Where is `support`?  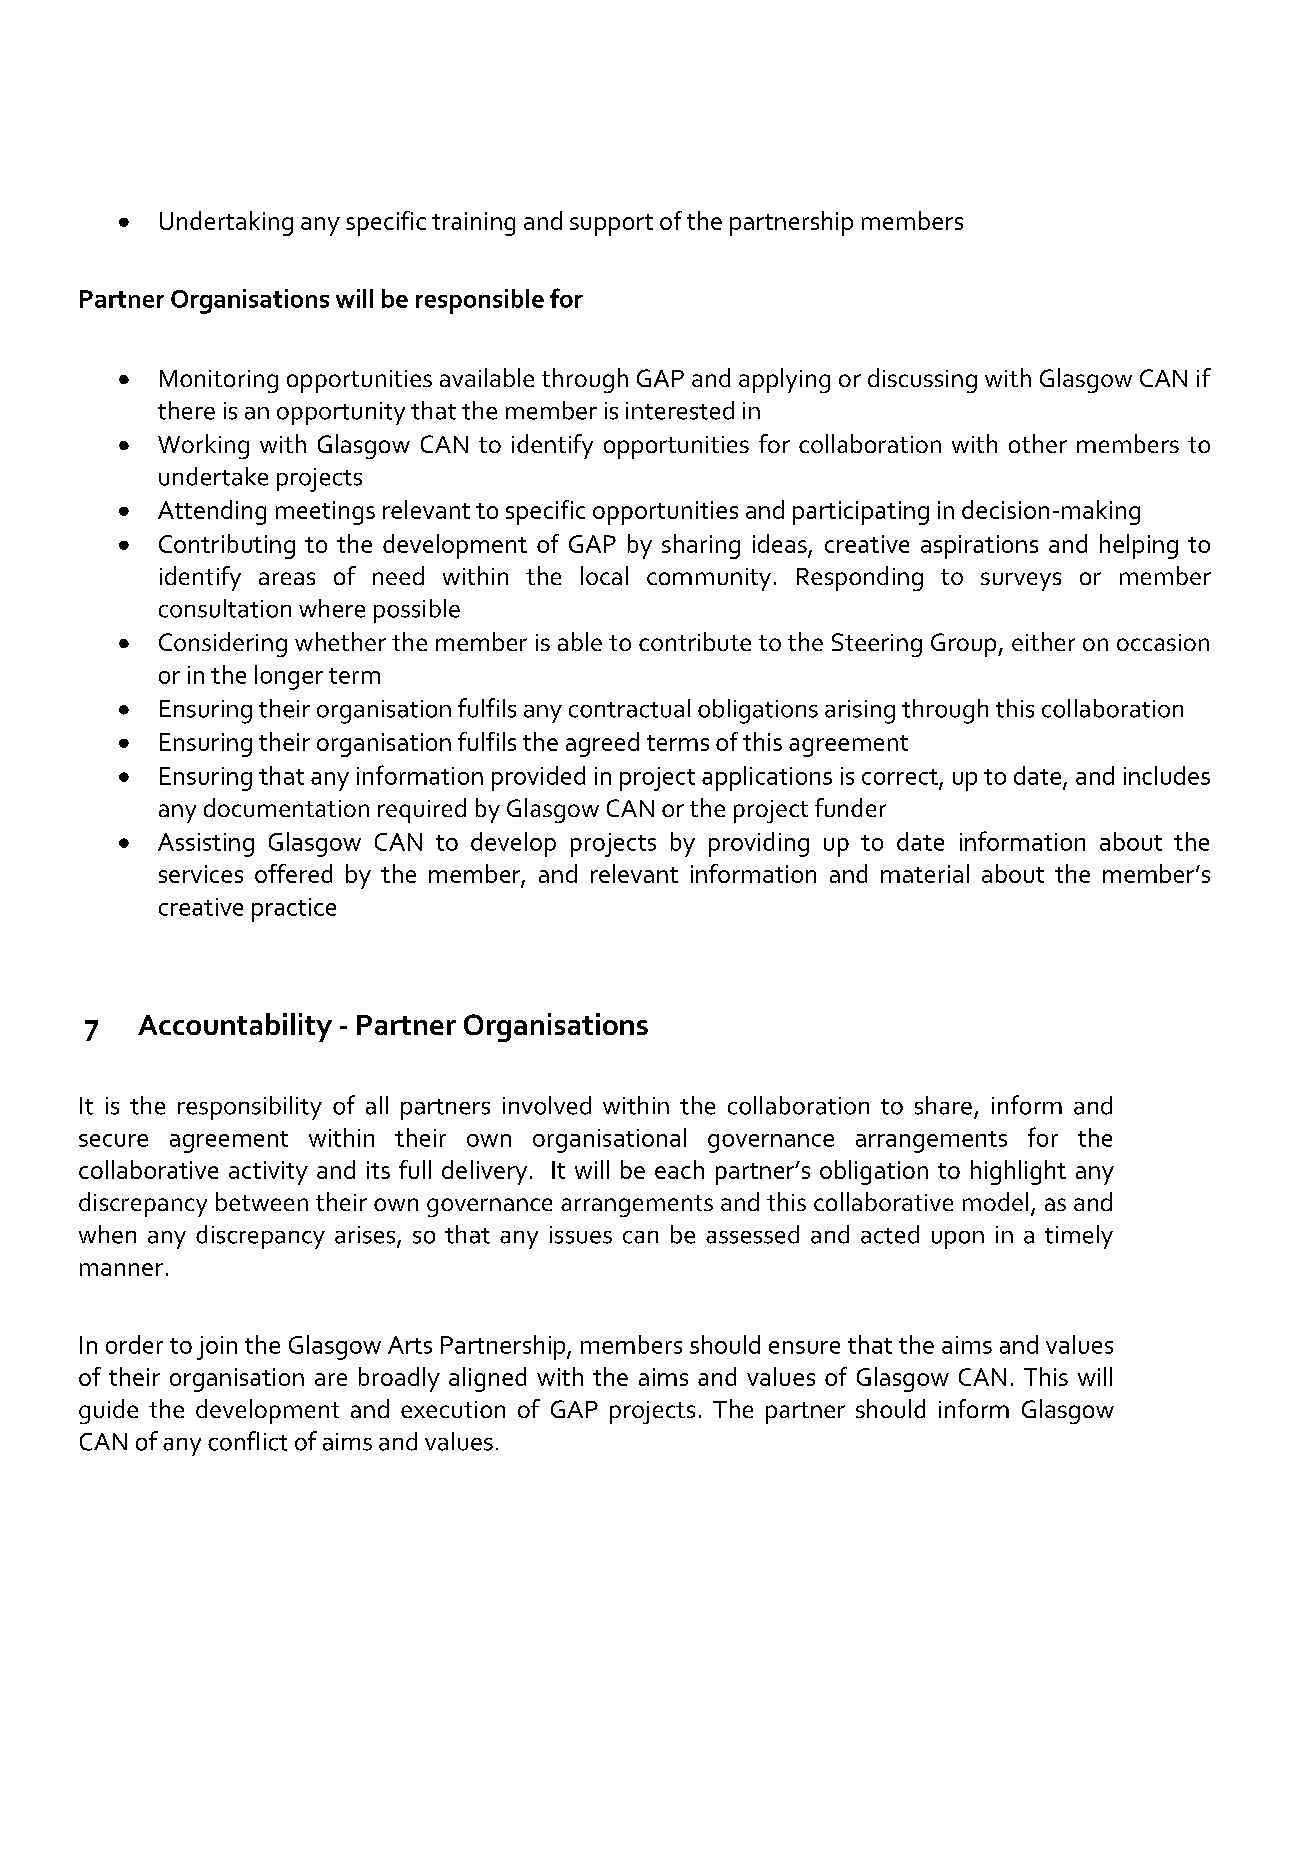 support is located at coordinates (611, 225).
